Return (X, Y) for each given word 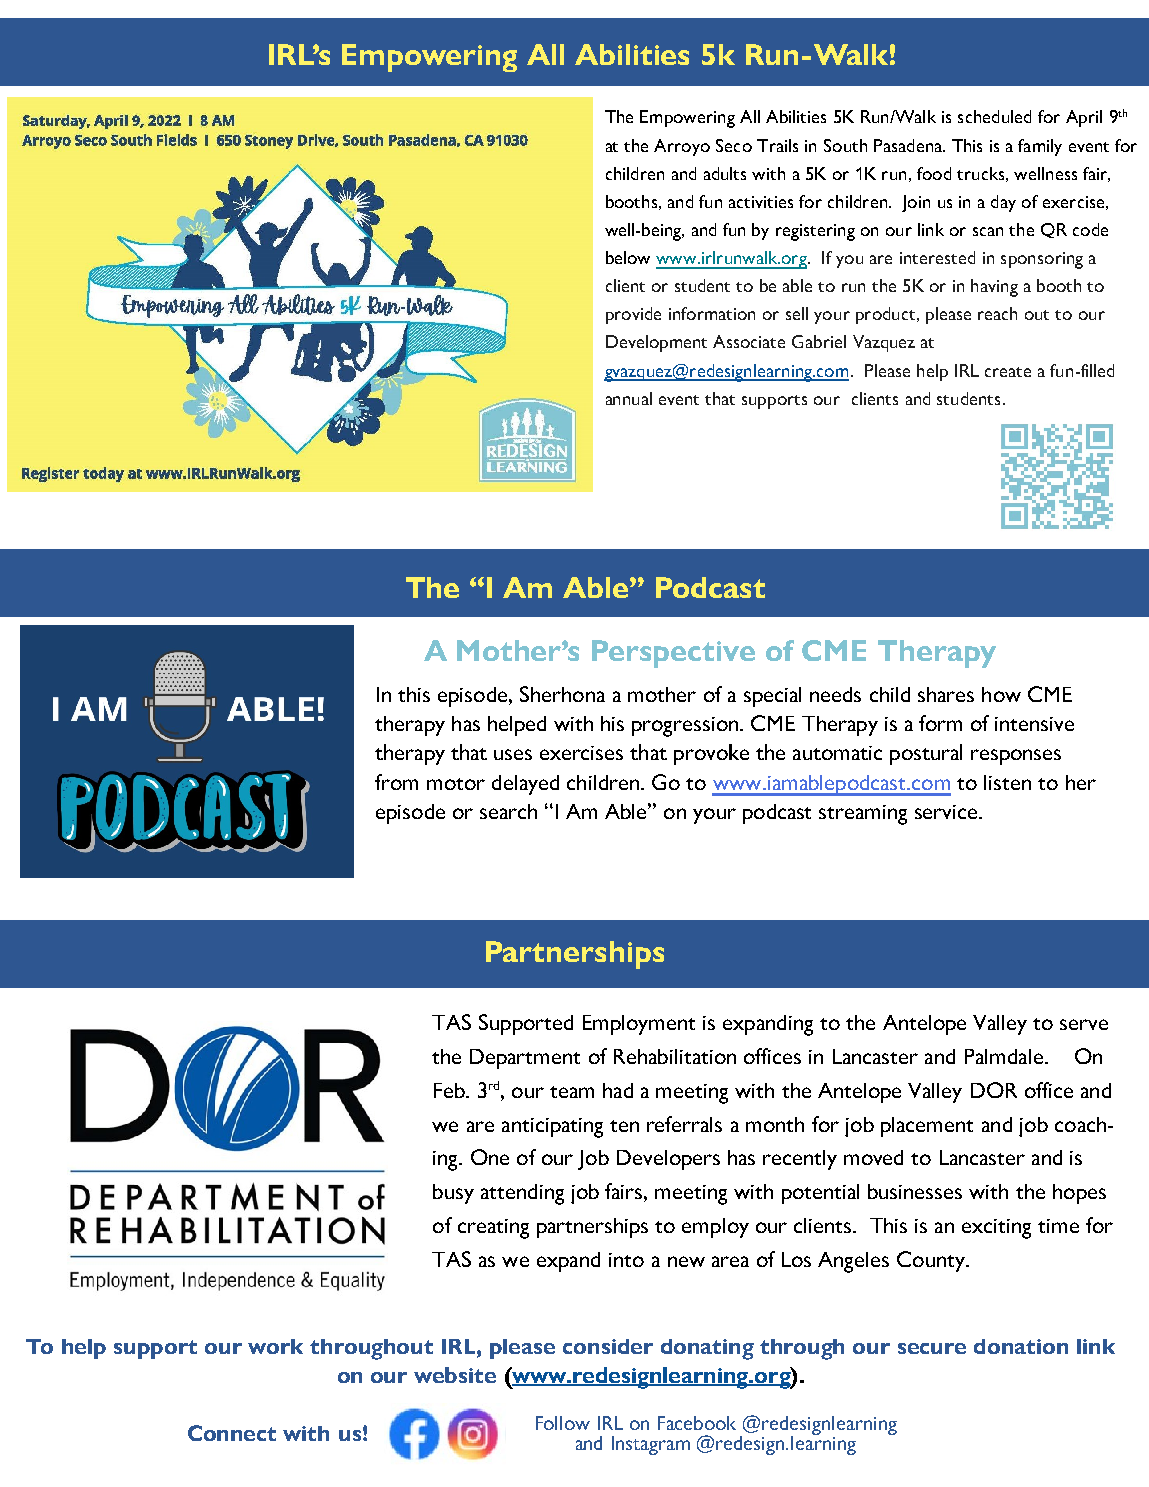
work (275, 1346)
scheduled (994, 116)
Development (656, 343)
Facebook (697, 1423)
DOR (994, 1090)
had (618, 1090)
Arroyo (682, 147)
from (396, 782)
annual (629, 398)
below (628, 257)
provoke (711, 754)
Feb (450, 1090)
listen (1007, 782)
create (1008, 372)
